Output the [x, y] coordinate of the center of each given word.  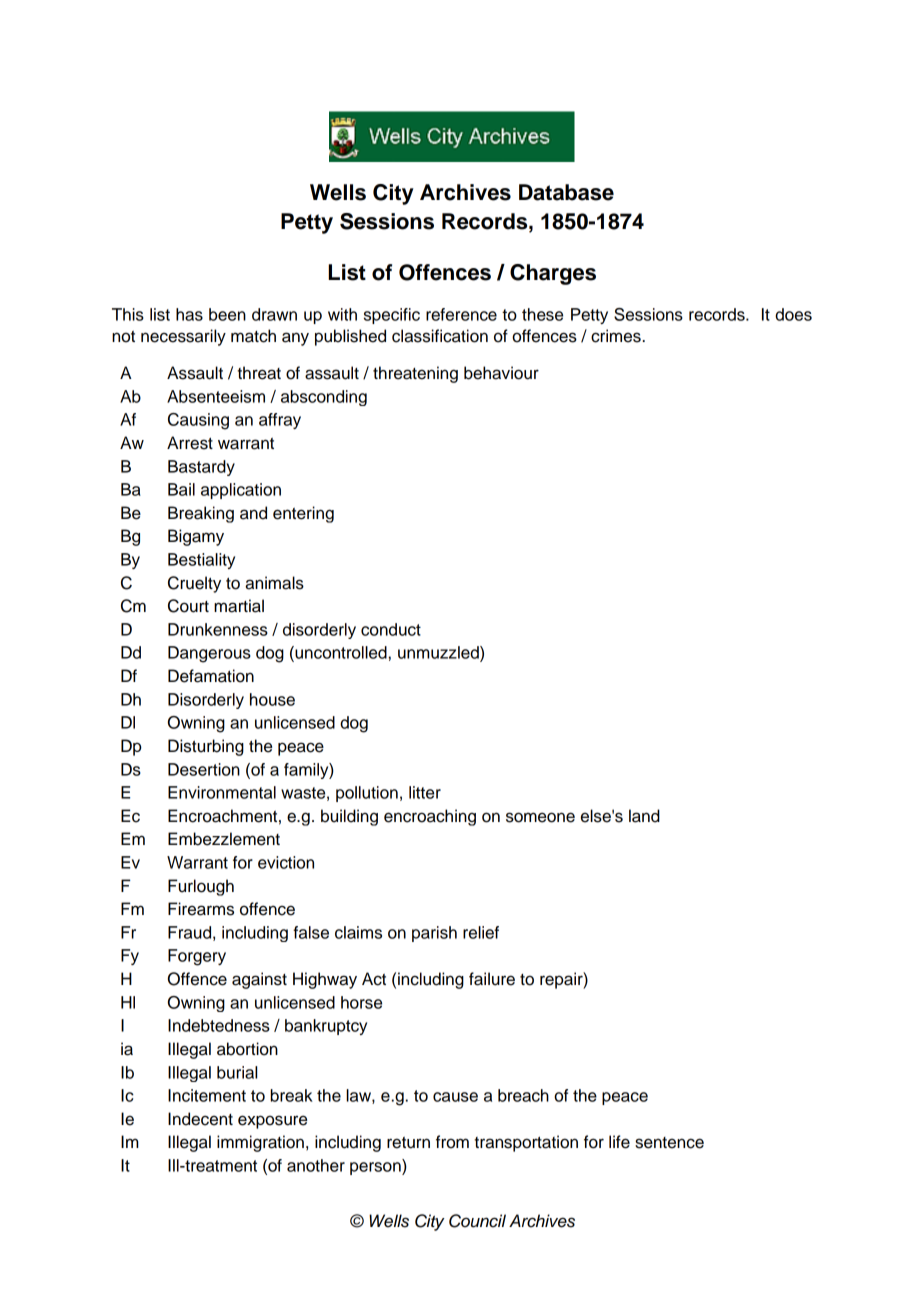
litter [425, 792]
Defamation [211, 676]
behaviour [501, 373]
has [189, 314]
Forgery [197, 957]
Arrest [190, 443]
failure [492, 979]
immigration [260, 1143]
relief [481, 932]
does [793, 314]
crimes [616, 336]
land [644, 816]
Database [566, 192]
